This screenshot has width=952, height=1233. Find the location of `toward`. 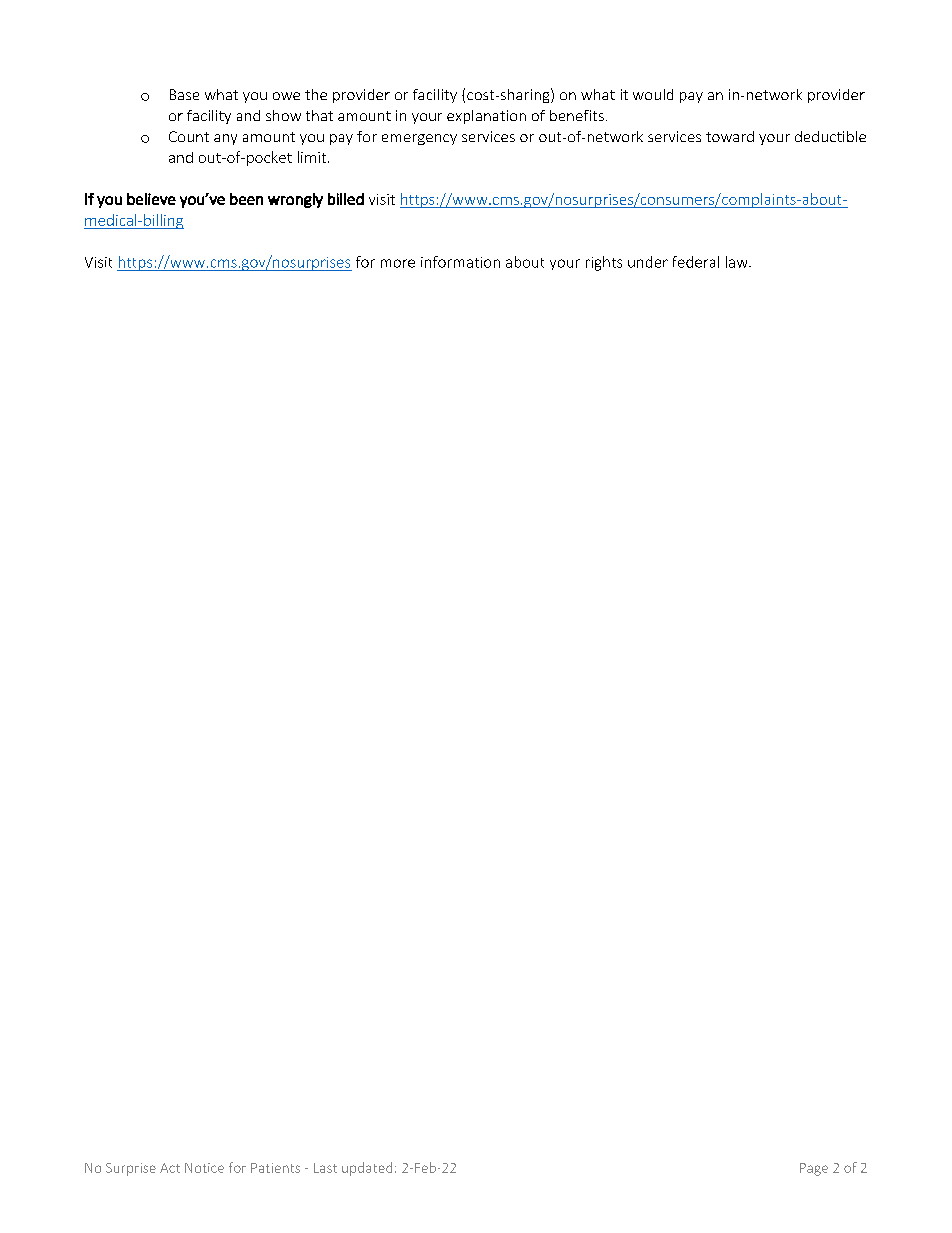

toward is located at coordinates (730, 136).
